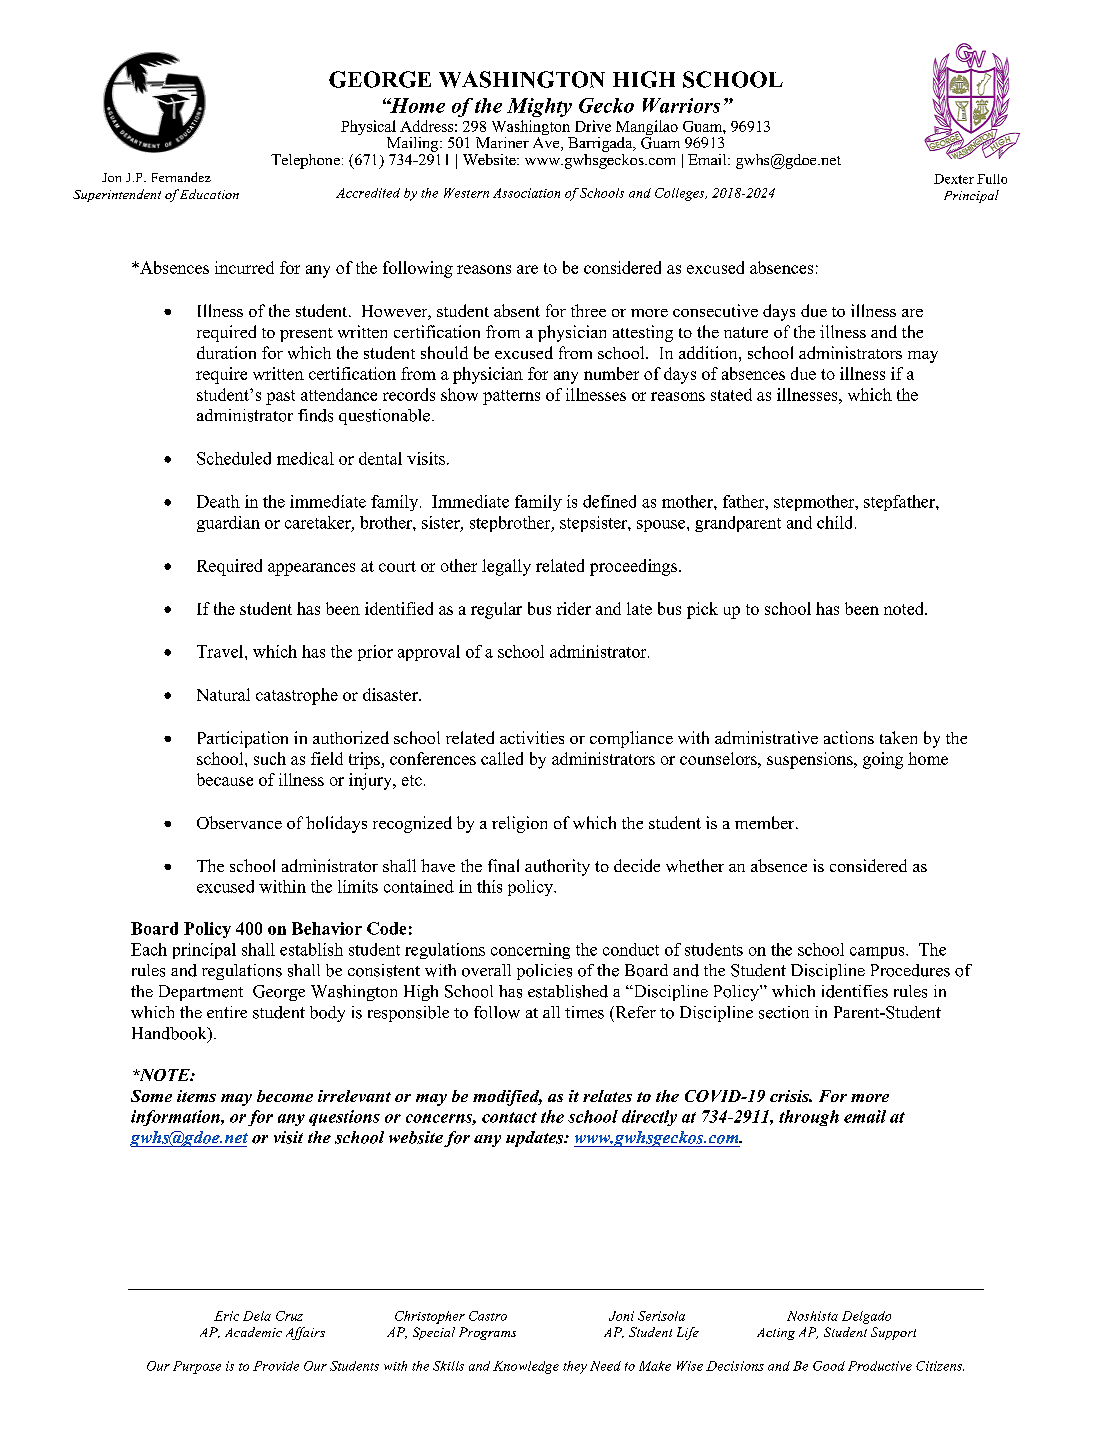 The height and width of the screenshot is (1439, 1112). What do you see at coordinates (181, 177) in the screenshot?
I see `Fernandez` at bounding box center [181, 177].
